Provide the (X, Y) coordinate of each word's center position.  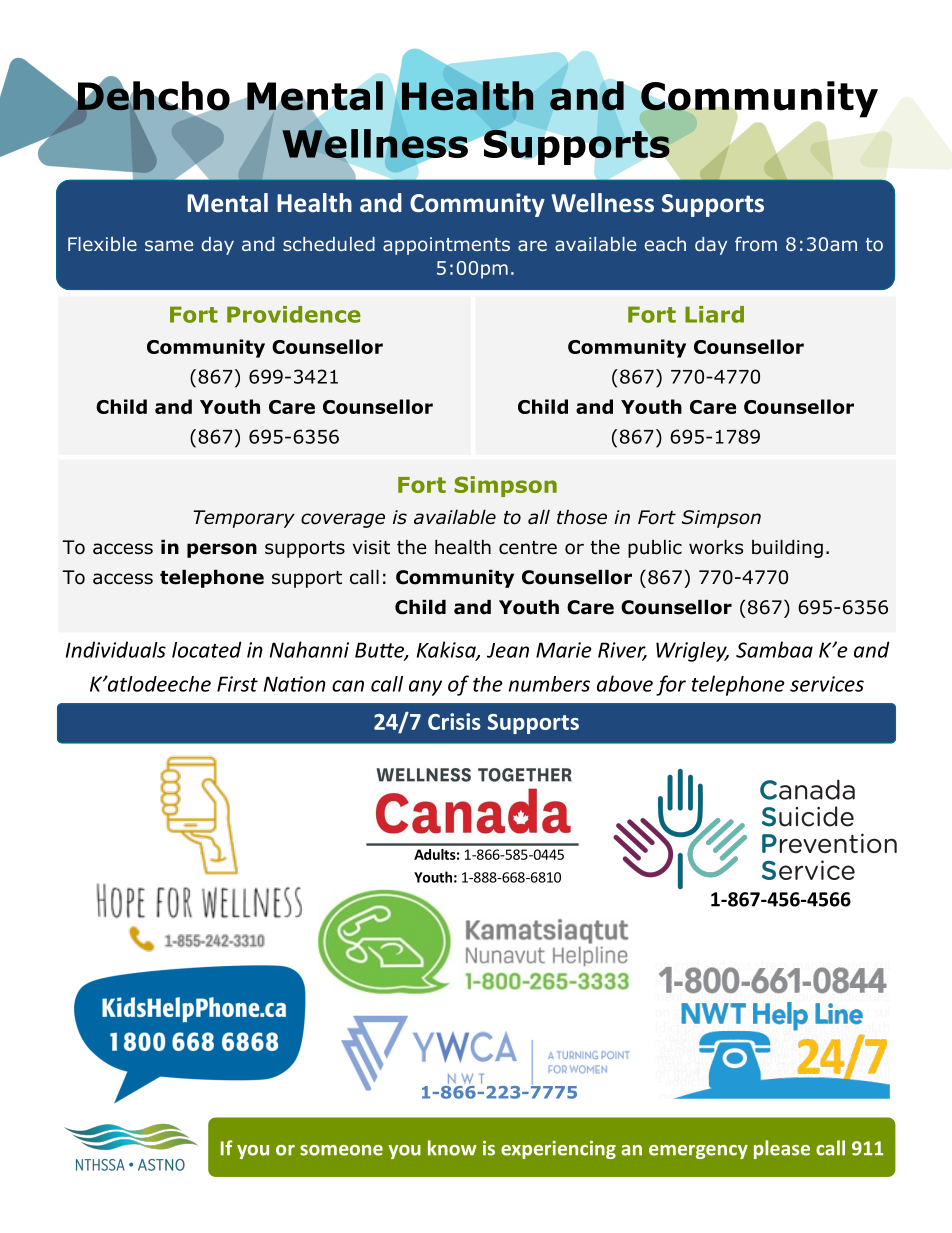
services (827, 684)
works (716, 547)
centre (528, 548)
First (237, 684)
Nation (295, 684)
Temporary (244, 519)
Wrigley (692, 652)
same (169, 245)
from (756, 244)
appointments (446, 246)
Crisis (454, 721)
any (425, 688)
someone (341, 1150)
